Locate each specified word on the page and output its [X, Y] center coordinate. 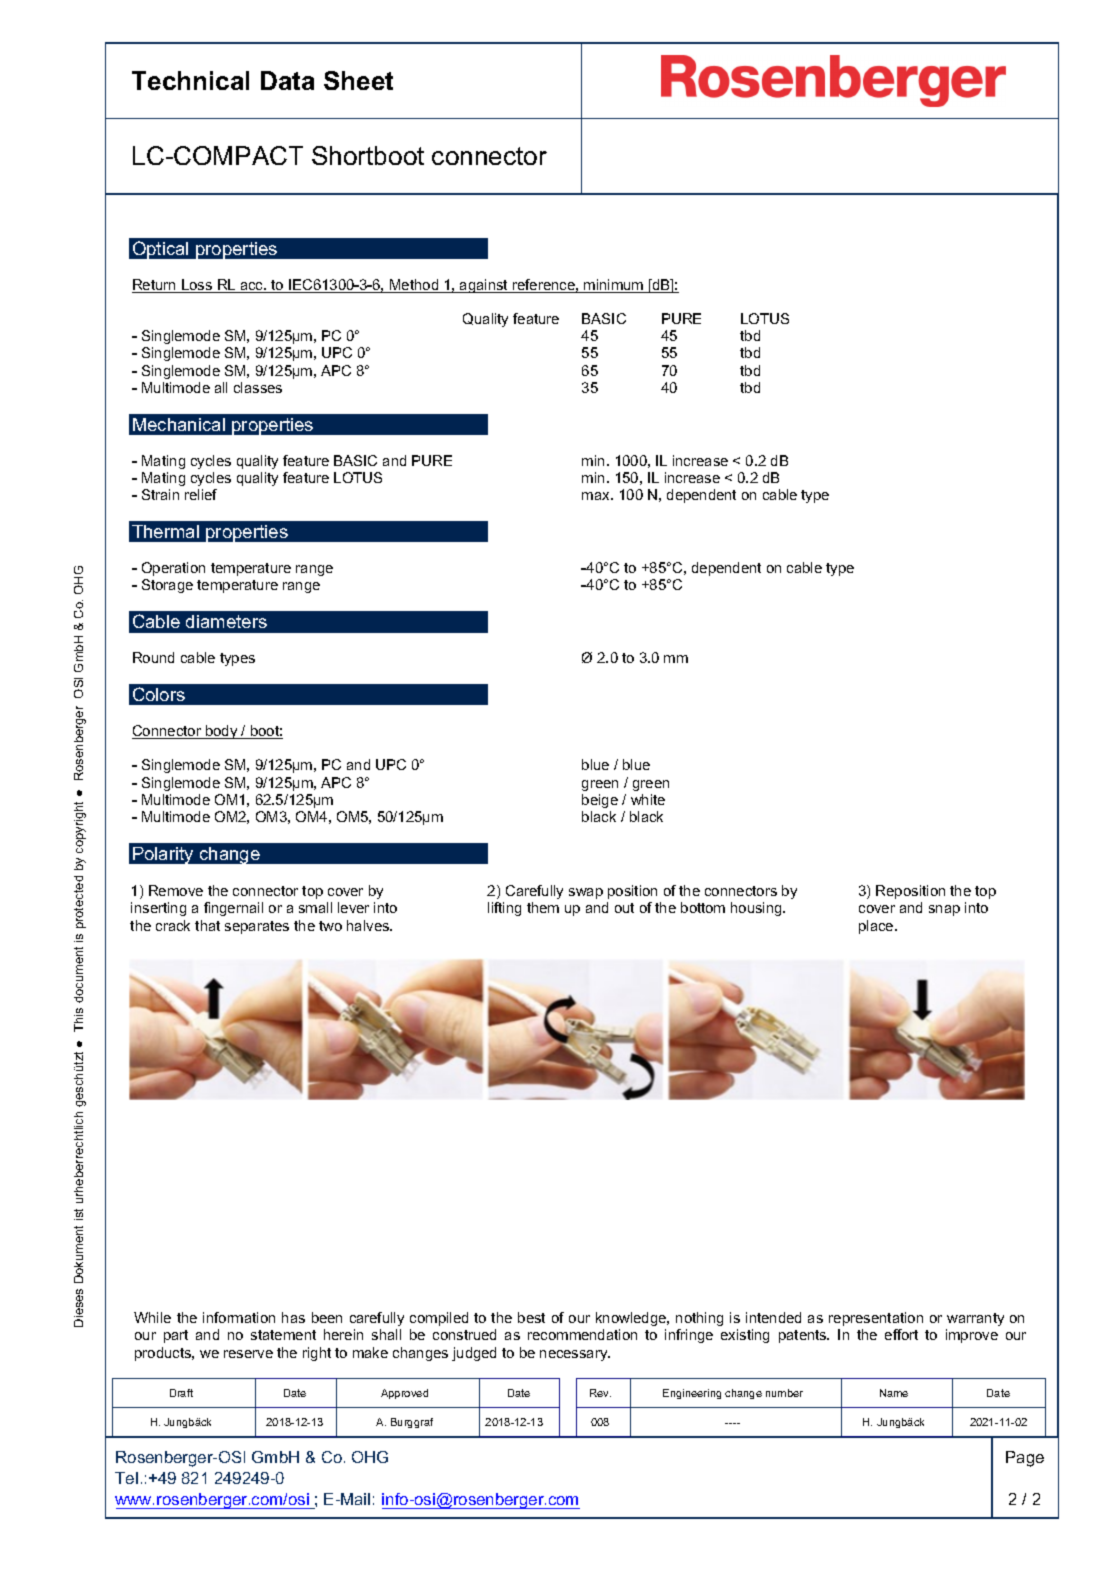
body [222, 732]
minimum [614, 286]
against [484, 286]
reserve [248, 1354]
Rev [600, 1393]
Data [287, 80]
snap [944, 910]
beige [600, 801]
